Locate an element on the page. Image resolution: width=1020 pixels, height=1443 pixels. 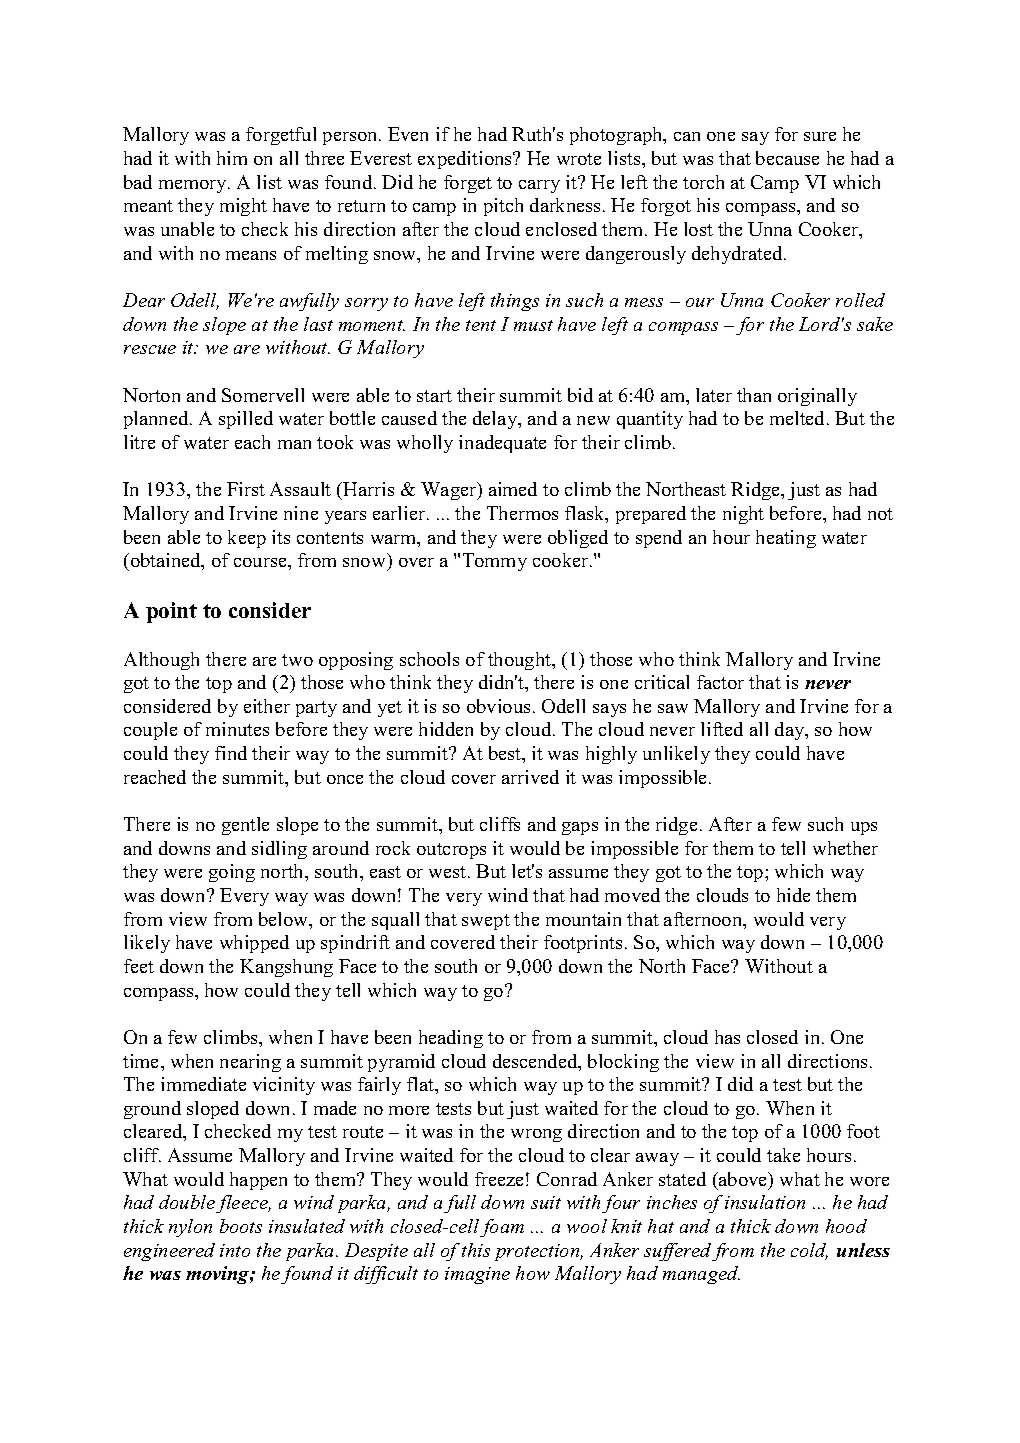
because is located at coordinates (787, 158).
